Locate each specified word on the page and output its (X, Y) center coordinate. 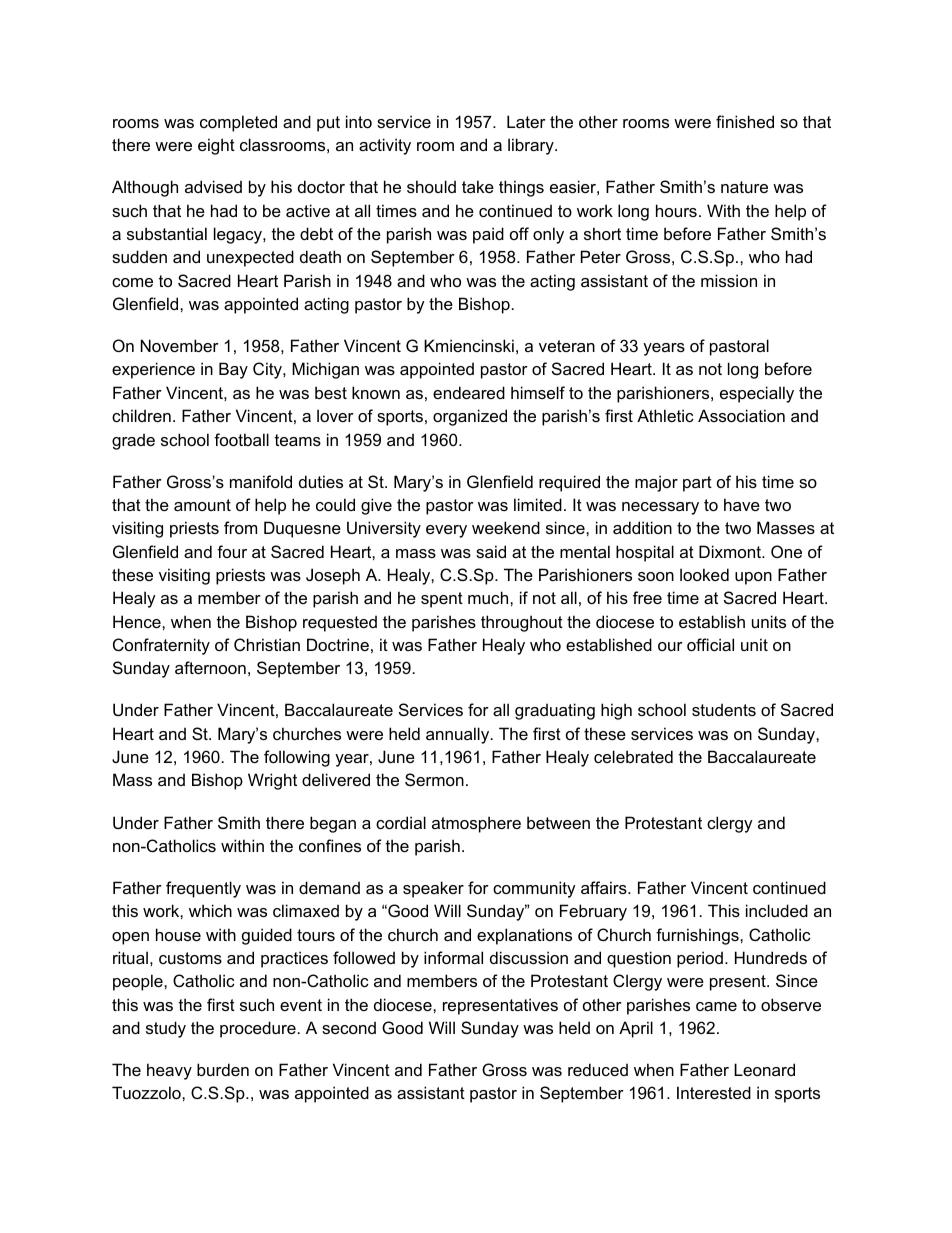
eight (216, 146)
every (446, 531)
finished (745, 121)
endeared (469, 392)
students (724, 709)
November (180, 345)
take (478, 186)
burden (223, 1069)
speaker (433, 889)
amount (202, 505)
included (777, 910)
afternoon (210, 667)
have (742, 504)
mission (729, 280)
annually (459, 735)
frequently (203, 889)
